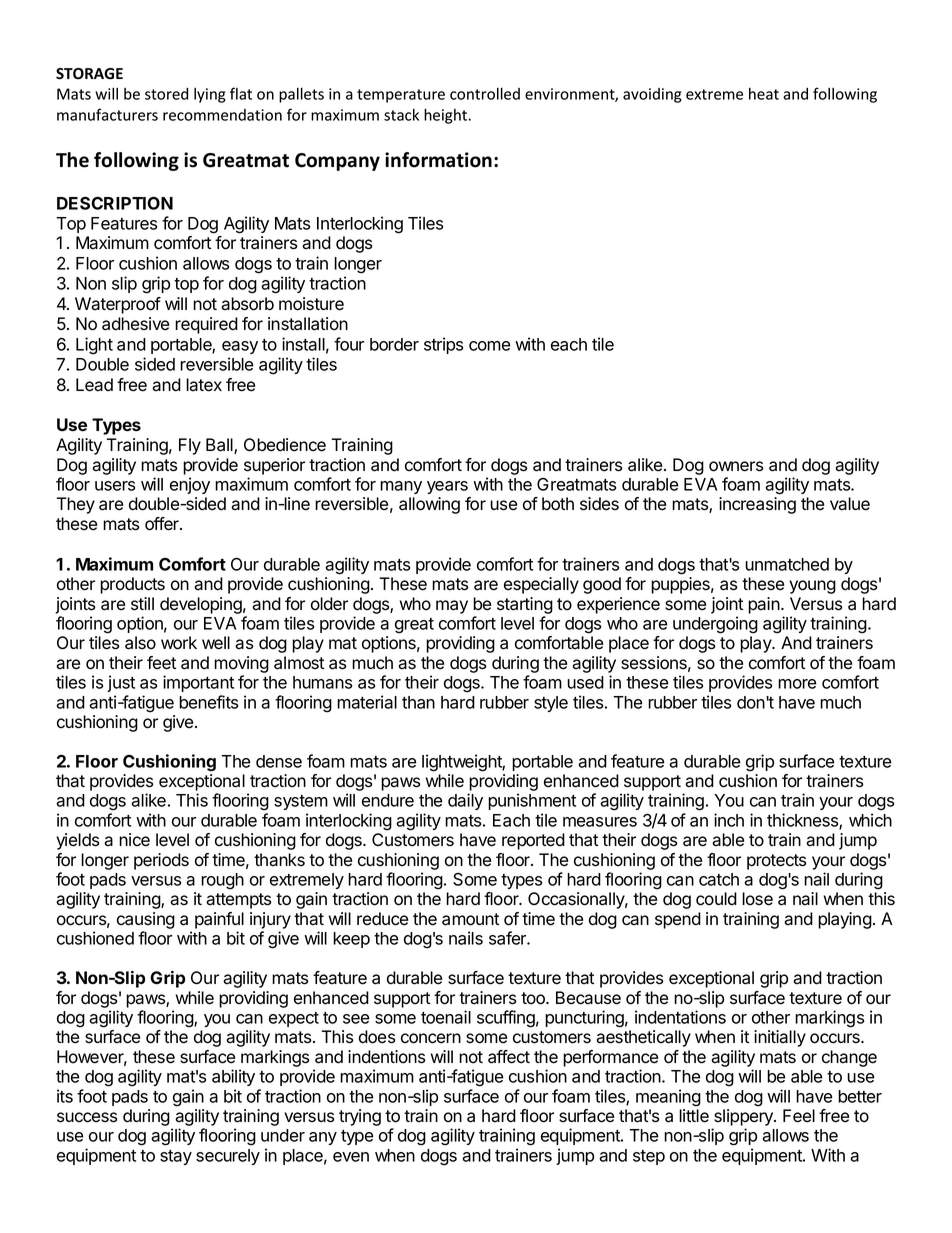  What do you see at coordinates (166, 94) in the screenshot?
I see `stored` at bounding box center [166, 94].
